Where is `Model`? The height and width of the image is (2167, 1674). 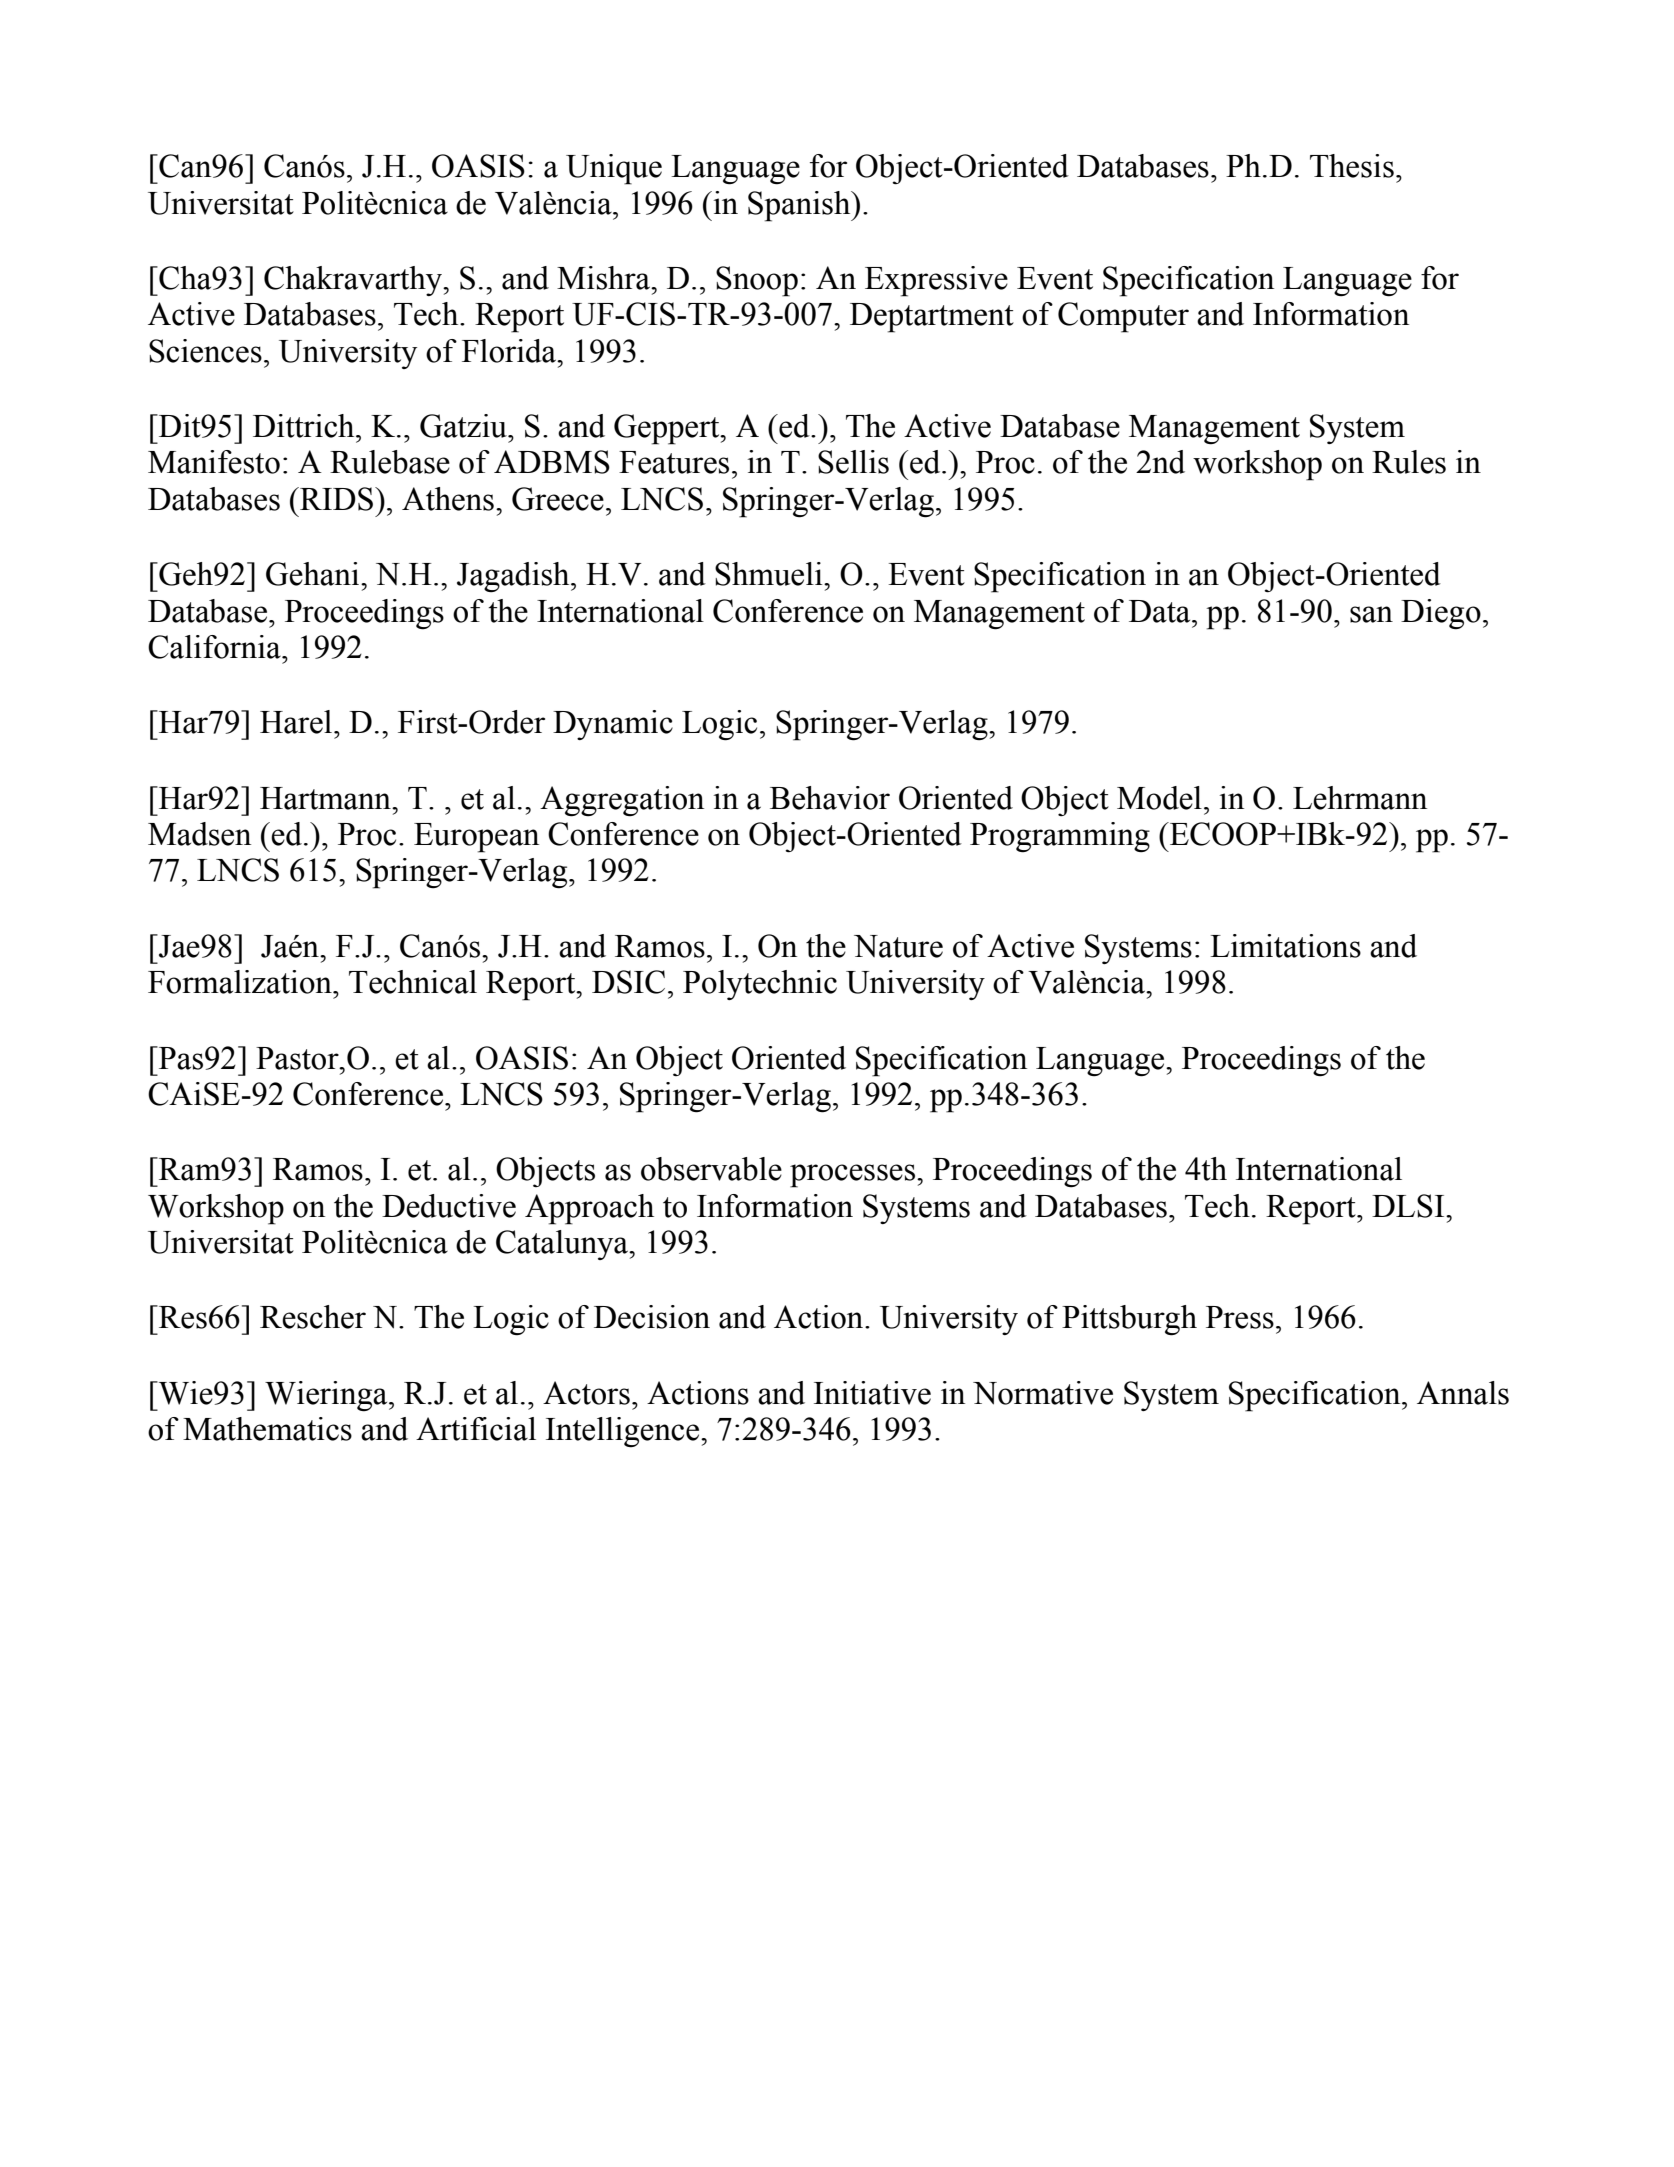 Model is located at coordinates (1159, 798).
